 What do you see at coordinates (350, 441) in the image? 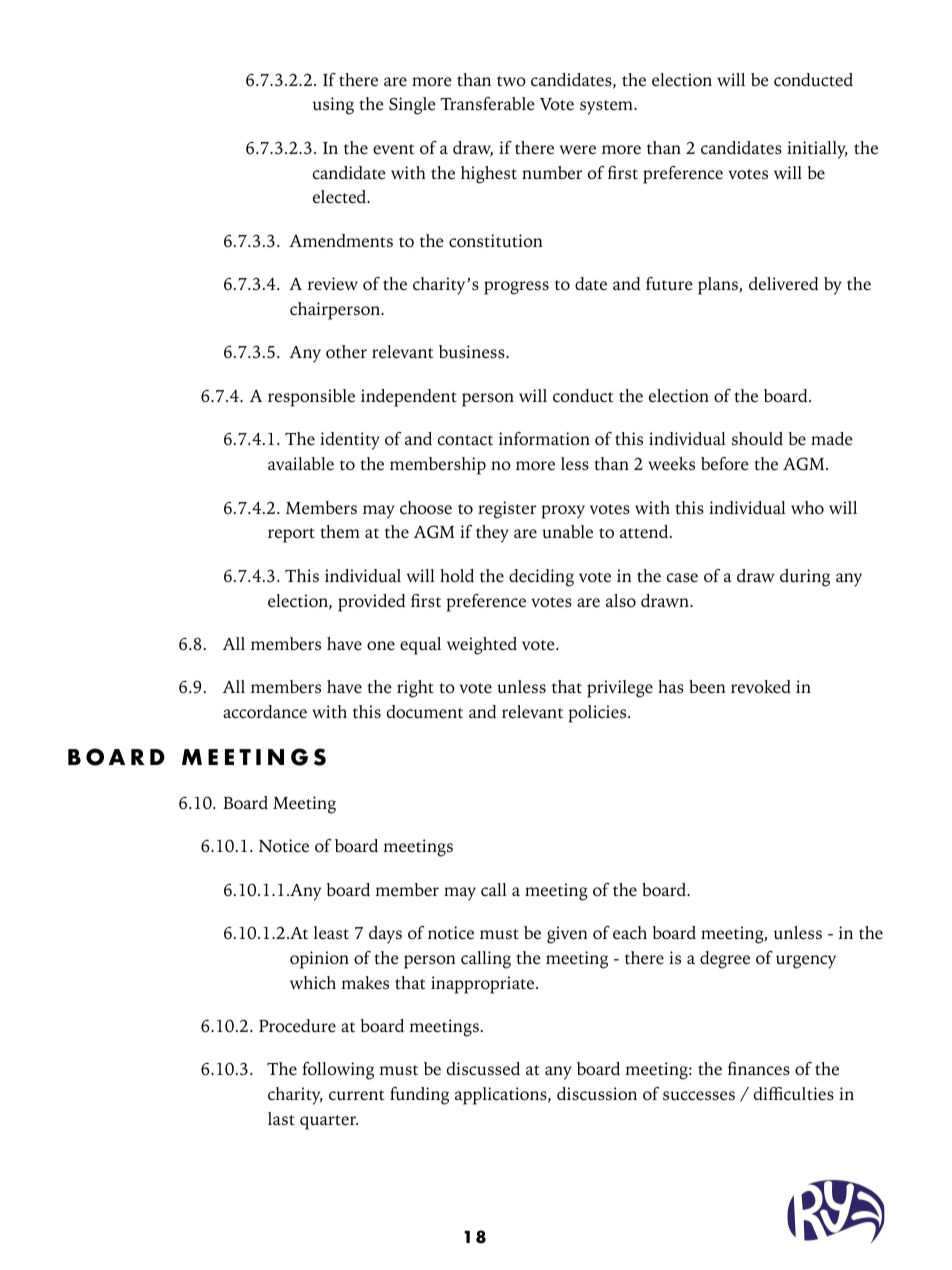
I see `identity` at bounding box center [350, 441].
